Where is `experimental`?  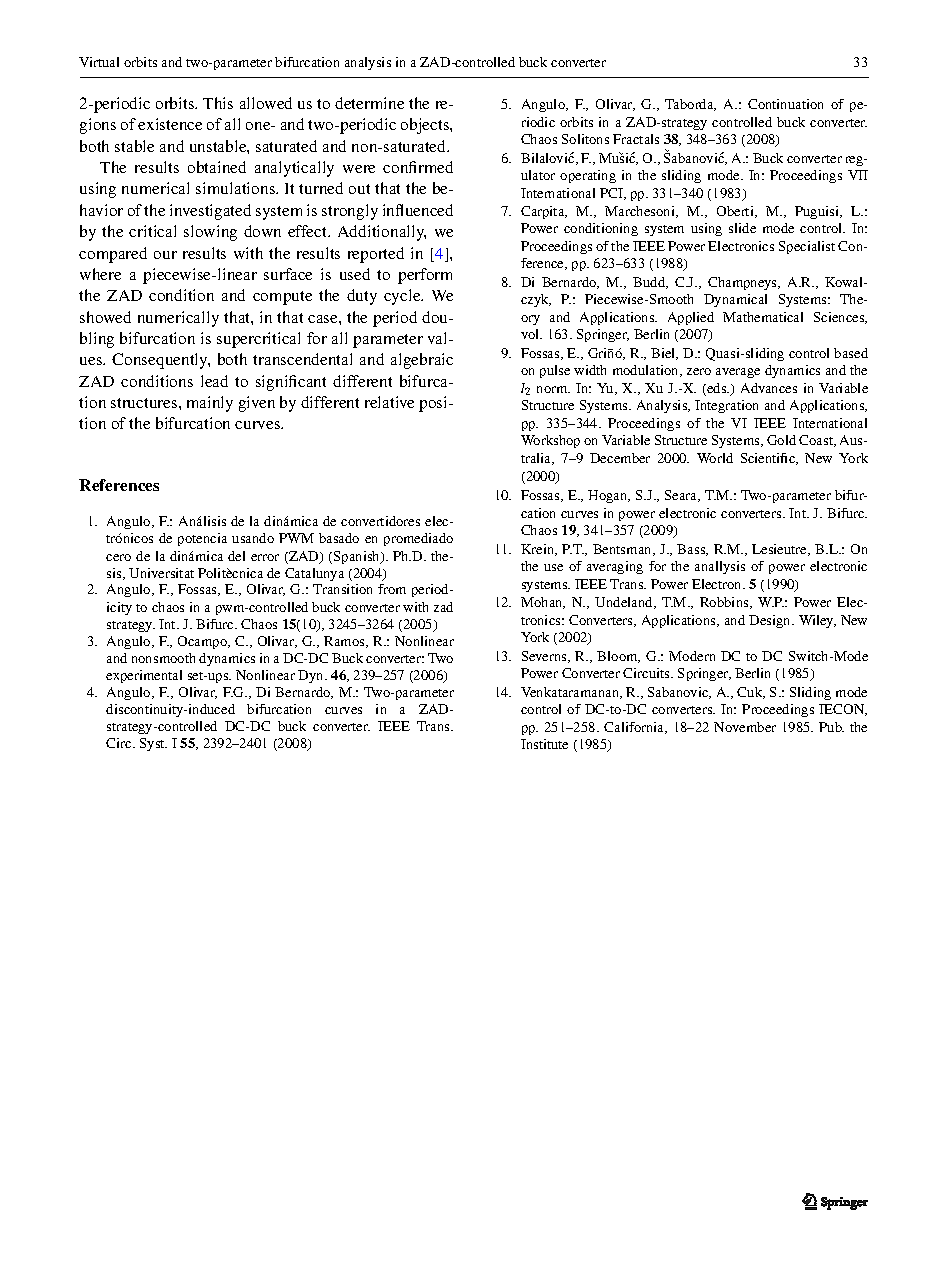 experimental is located at coordinates (144, 676).
